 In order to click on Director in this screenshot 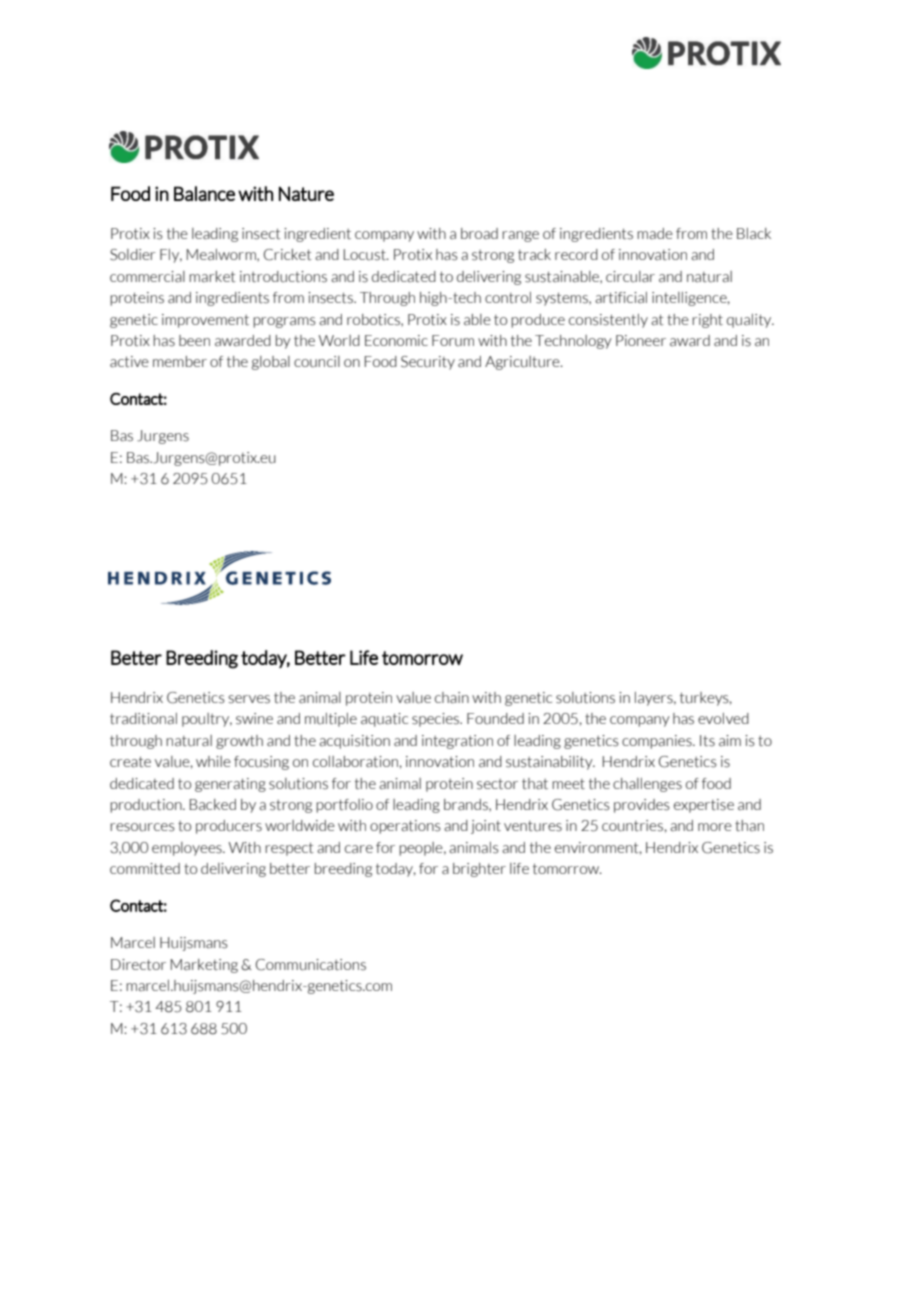, I will do `click(138, 965)`.
